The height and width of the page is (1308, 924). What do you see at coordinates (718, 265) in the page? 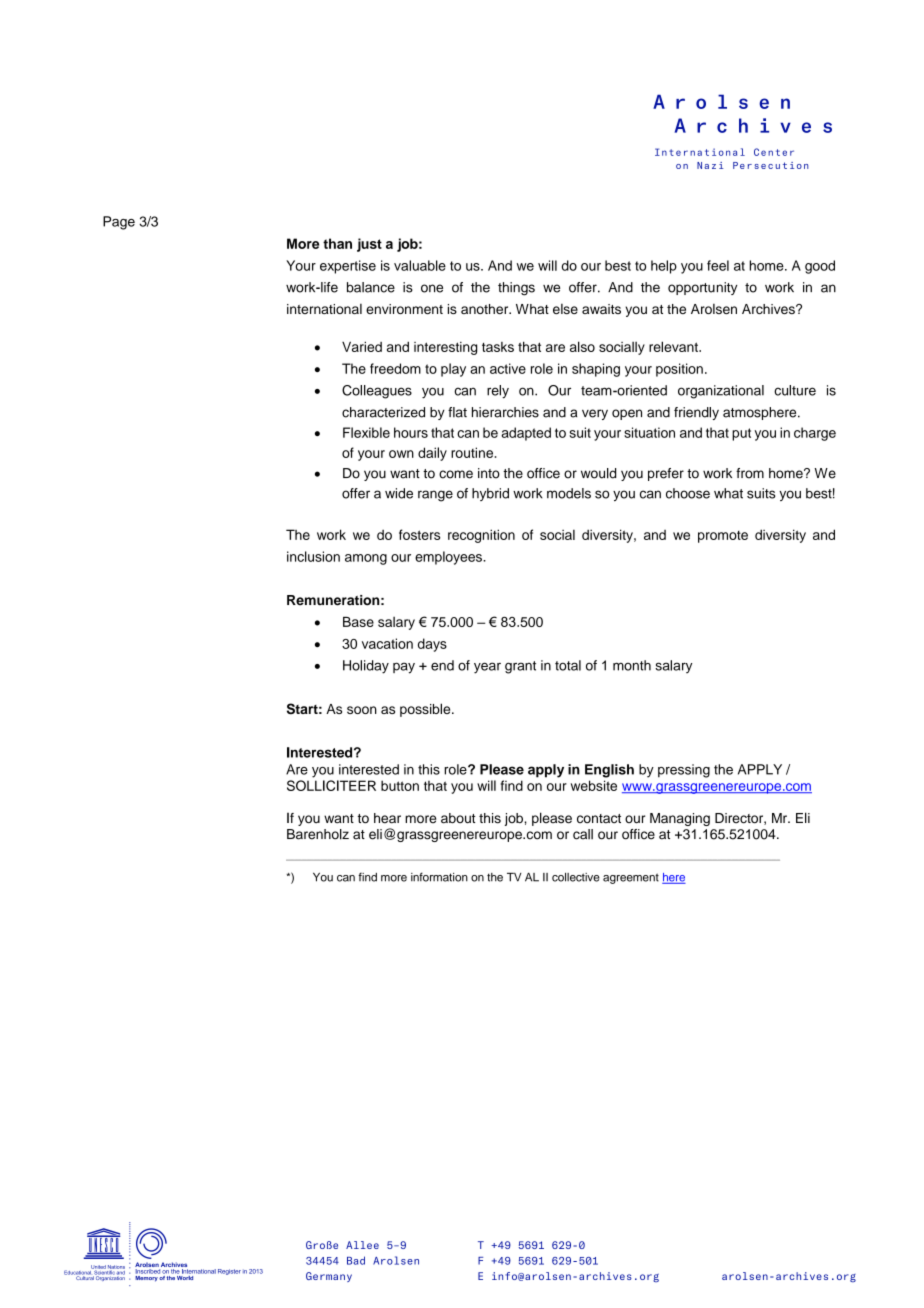
I see `feel` at bounding box center [718, 265].
